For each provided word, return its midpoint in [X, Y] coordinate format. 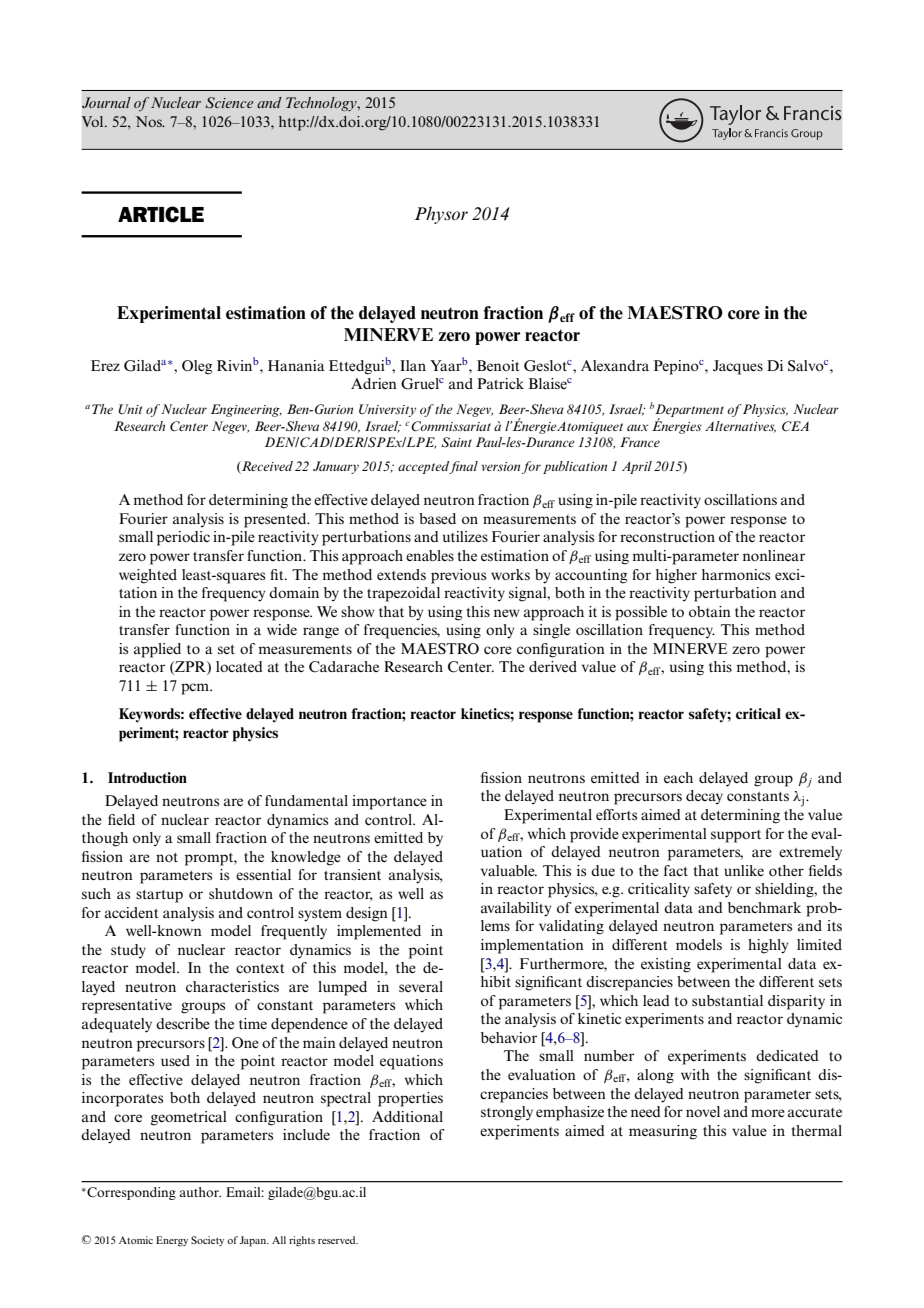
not [167, 857]
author [200, 1192]
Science [229, 103]
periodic [183, 538]
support [736, 836]
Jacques [738, 367]
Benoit [498, 365]
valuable [509, 870]
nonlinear [774, 555]
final [463, 467]
